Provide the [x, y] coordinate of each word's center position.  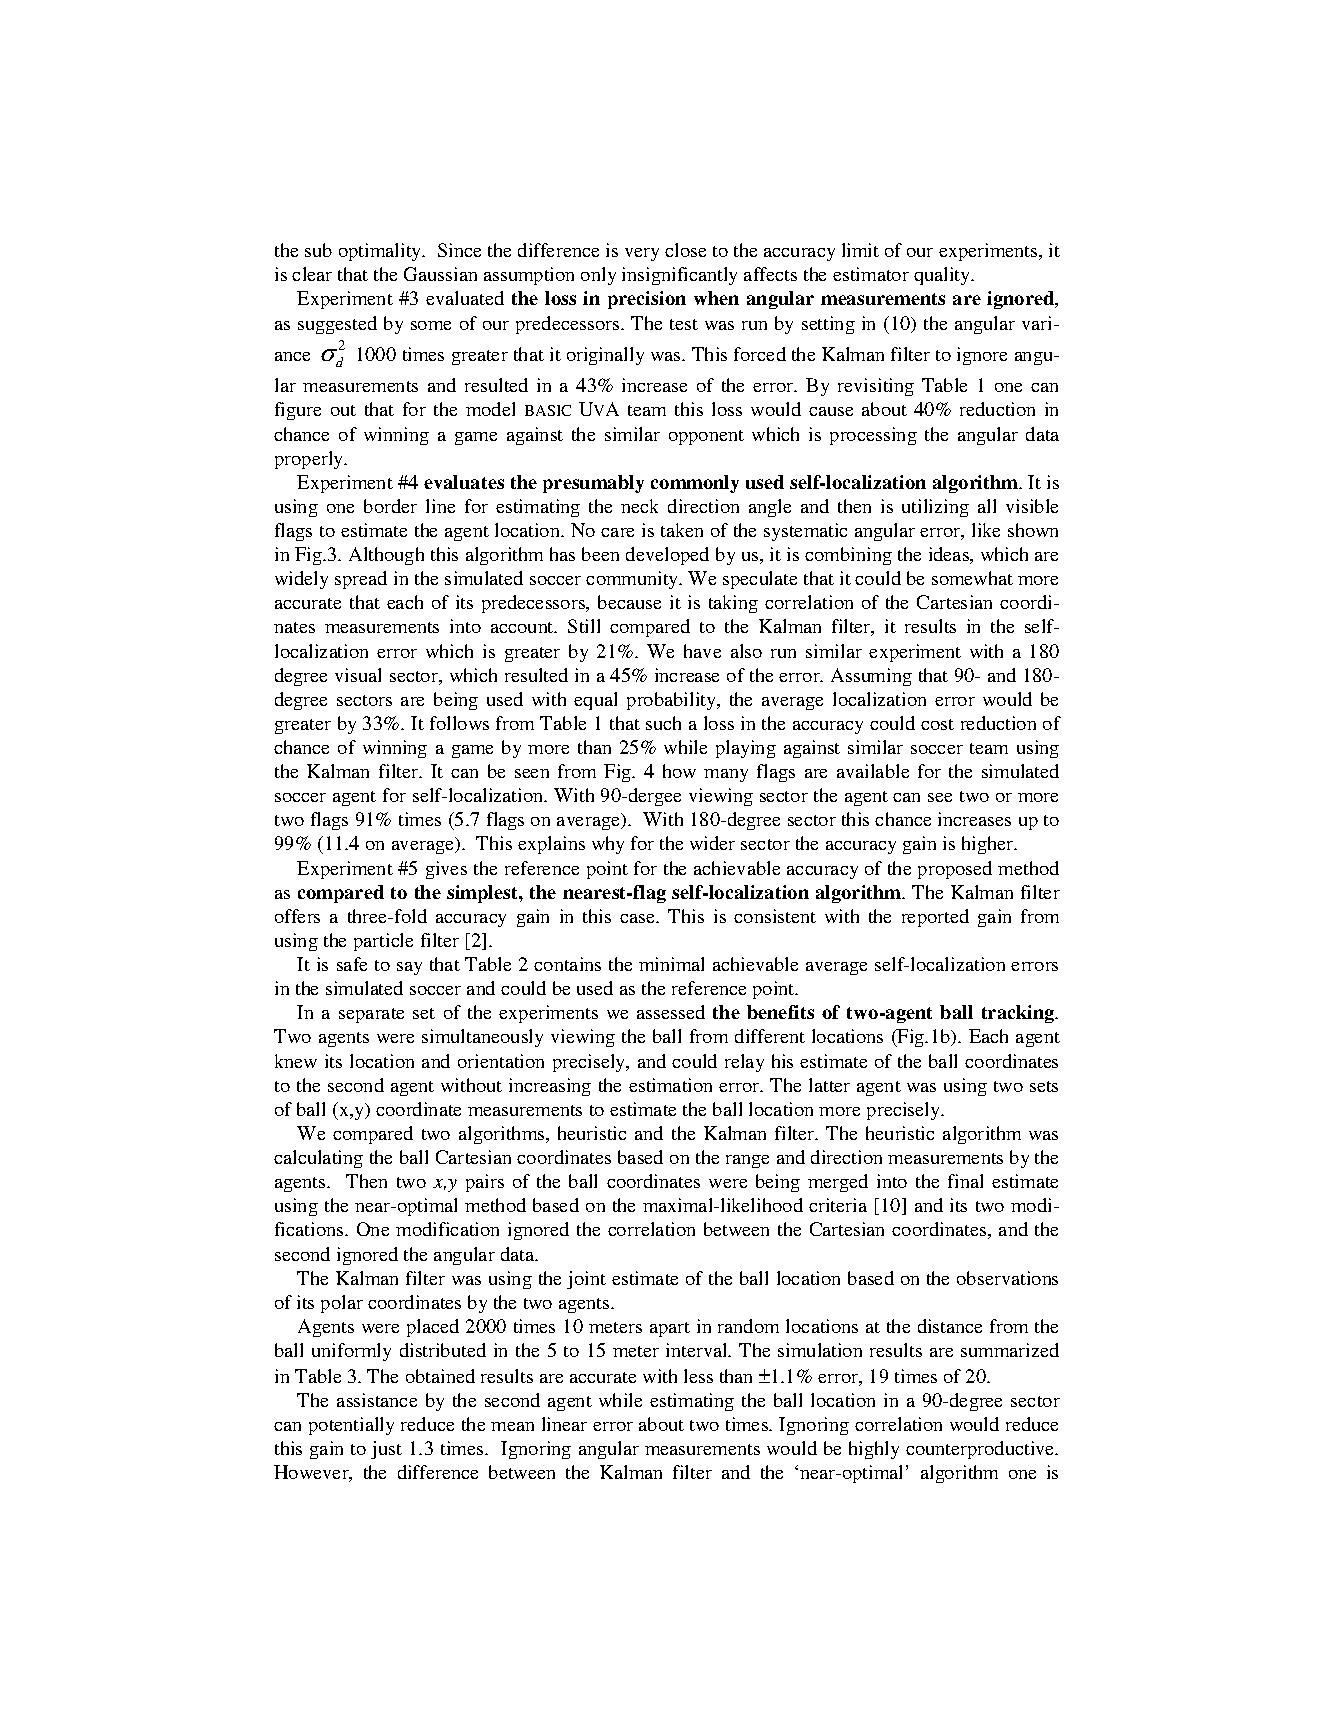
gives [446, 870]
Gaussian [440, 274]
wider [712, 843]
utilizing [935, 508]
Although [386, 556]
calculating [318, 1159]
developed [667, 556]
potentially [351, 1426]
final [965, 1181]
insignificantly [679, 276]
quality [943, 276]
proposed [955, 870]
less [698, 1376]
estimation [670, 1085]
